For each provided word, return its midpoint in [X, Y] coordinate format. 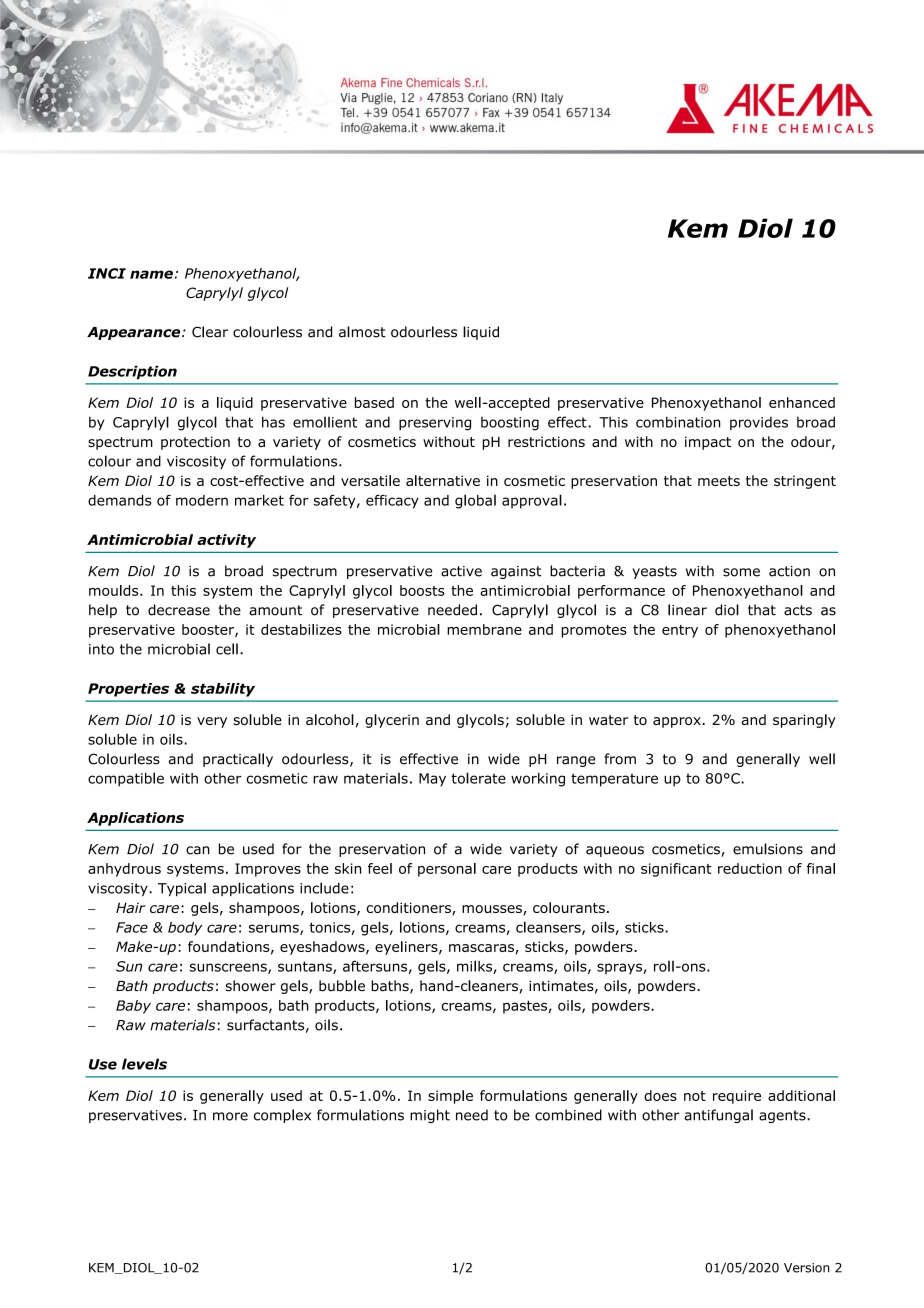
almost [362, 332]
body [185, 929]
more [230, 1116]
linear [687, 610]
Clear [210, 332]
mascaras [481, 948]
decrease [179, 610]
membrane [484, 629]
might [430, 1116]
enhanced [802, 402]
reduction [750, 868]
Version [807, 1268]
